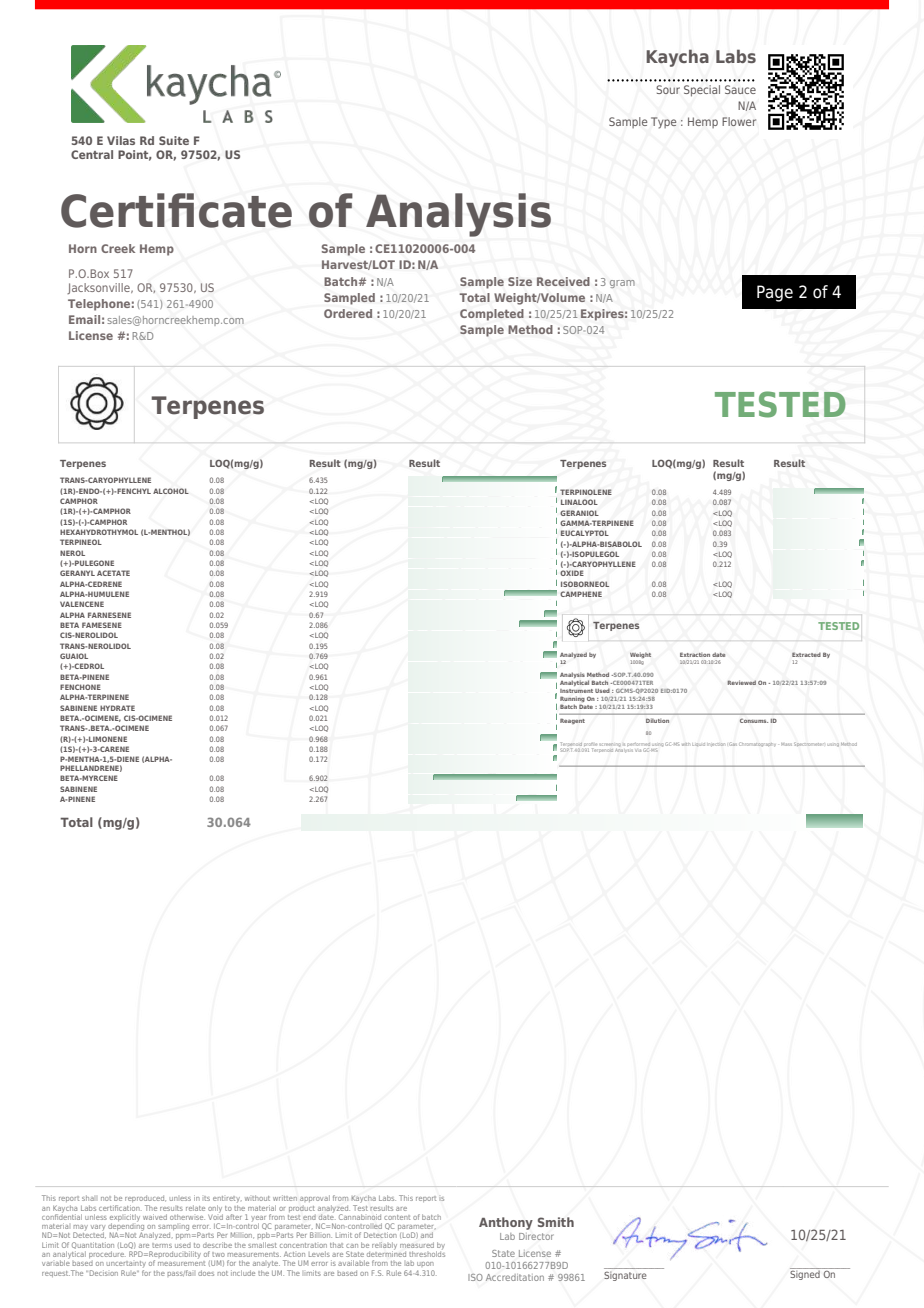 The height and width of the screenshot is (1308, 924). What do you see at coordinates (579, 513) in the screenshot?
I see `GERANIOL` at bounding box center [579, 513].
